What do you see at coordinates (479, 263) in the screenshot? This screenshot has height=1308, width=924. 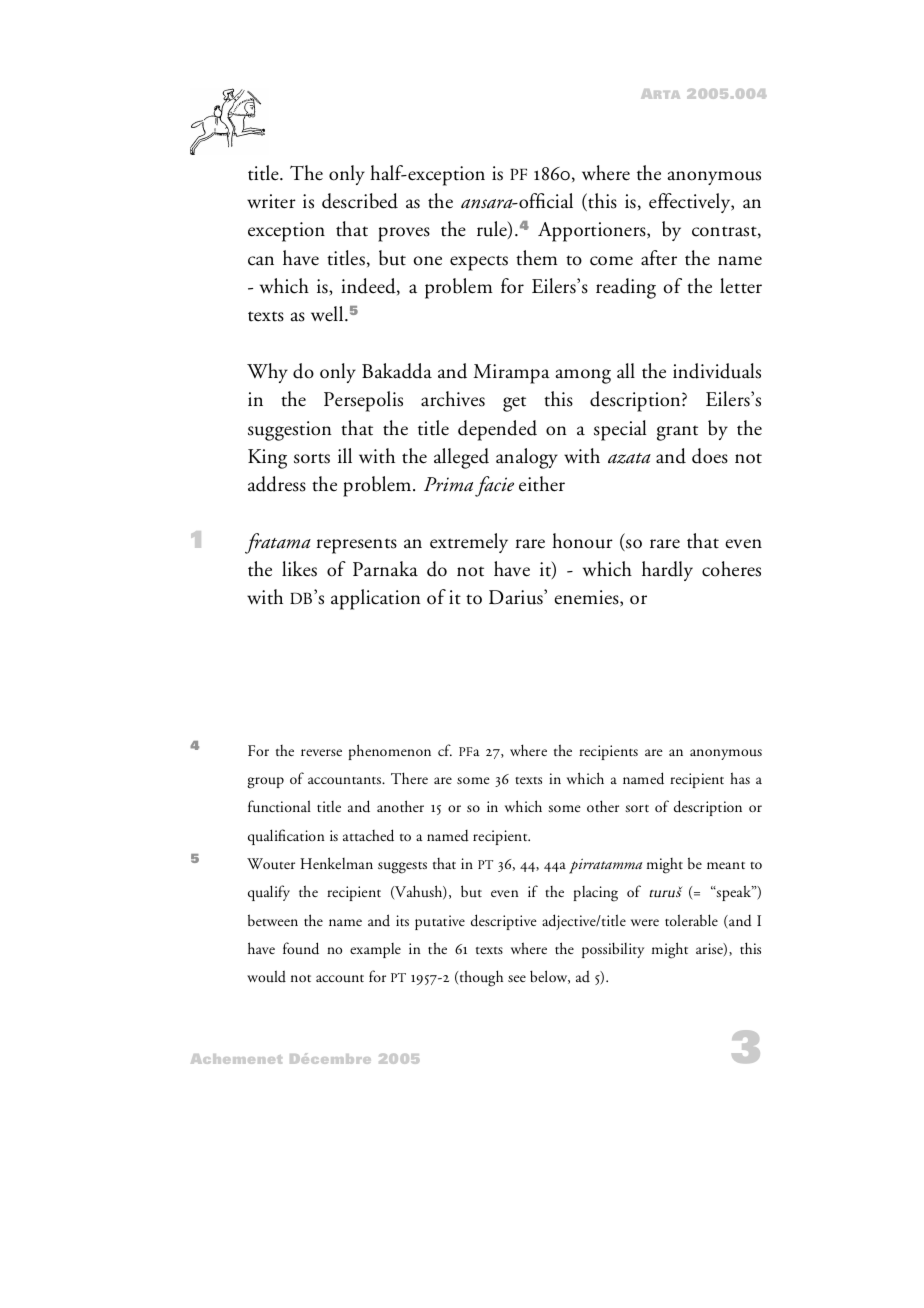 I see `expects` at bounding box center [479, 263].
